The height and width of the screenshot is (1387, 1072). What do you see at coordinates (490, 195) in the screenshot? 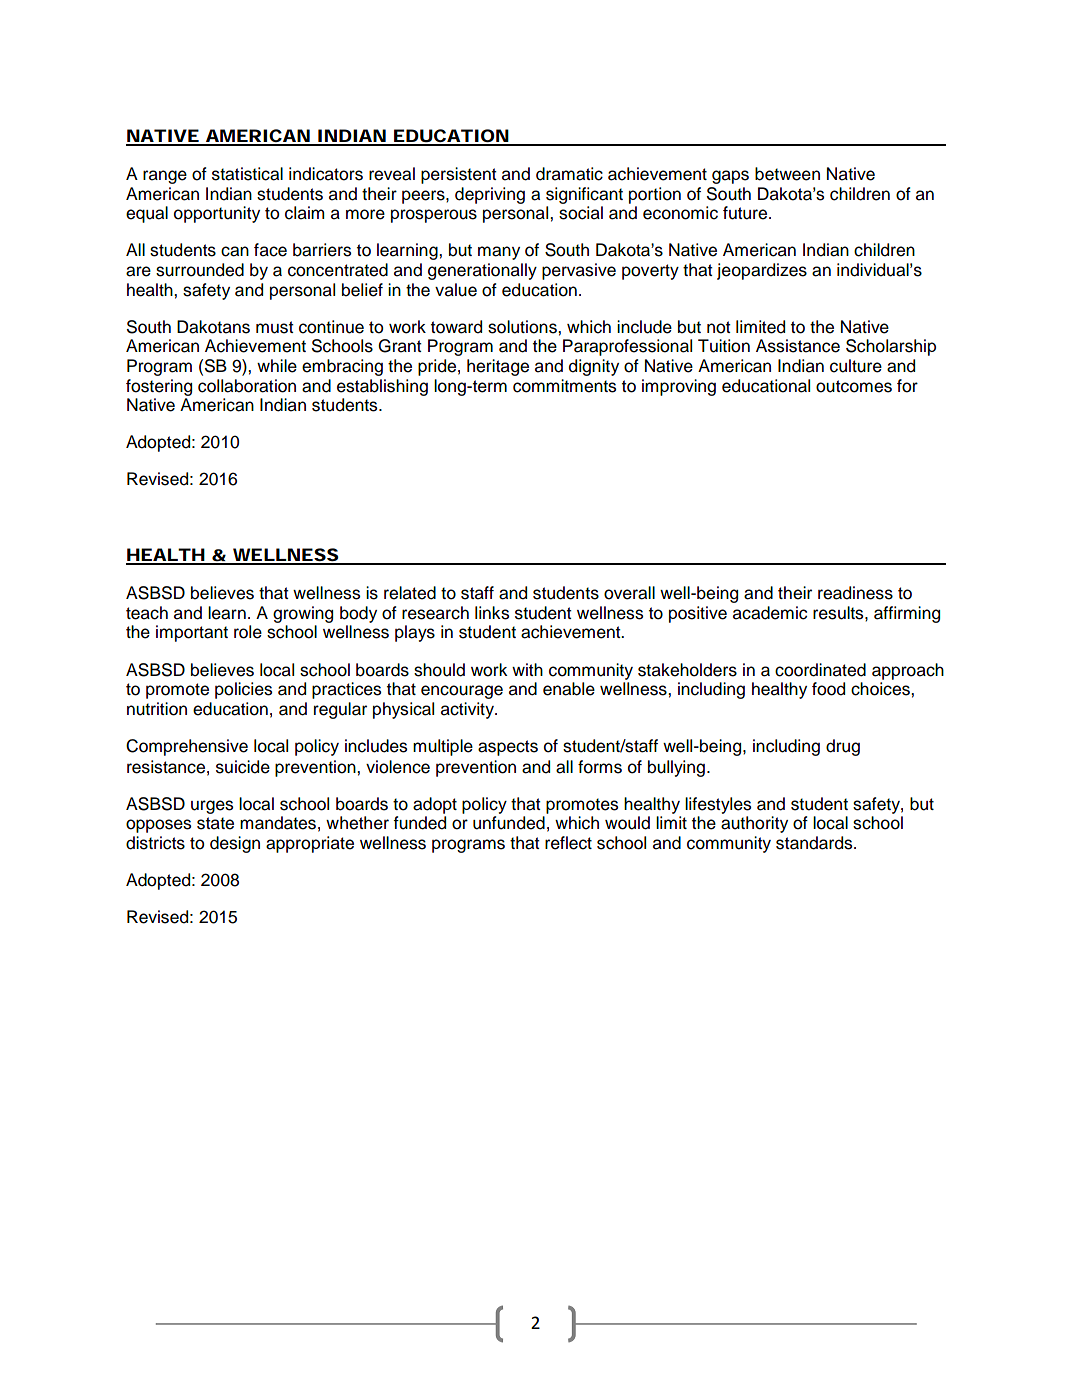
I see `depriving` at bounding box center [490, 195].
